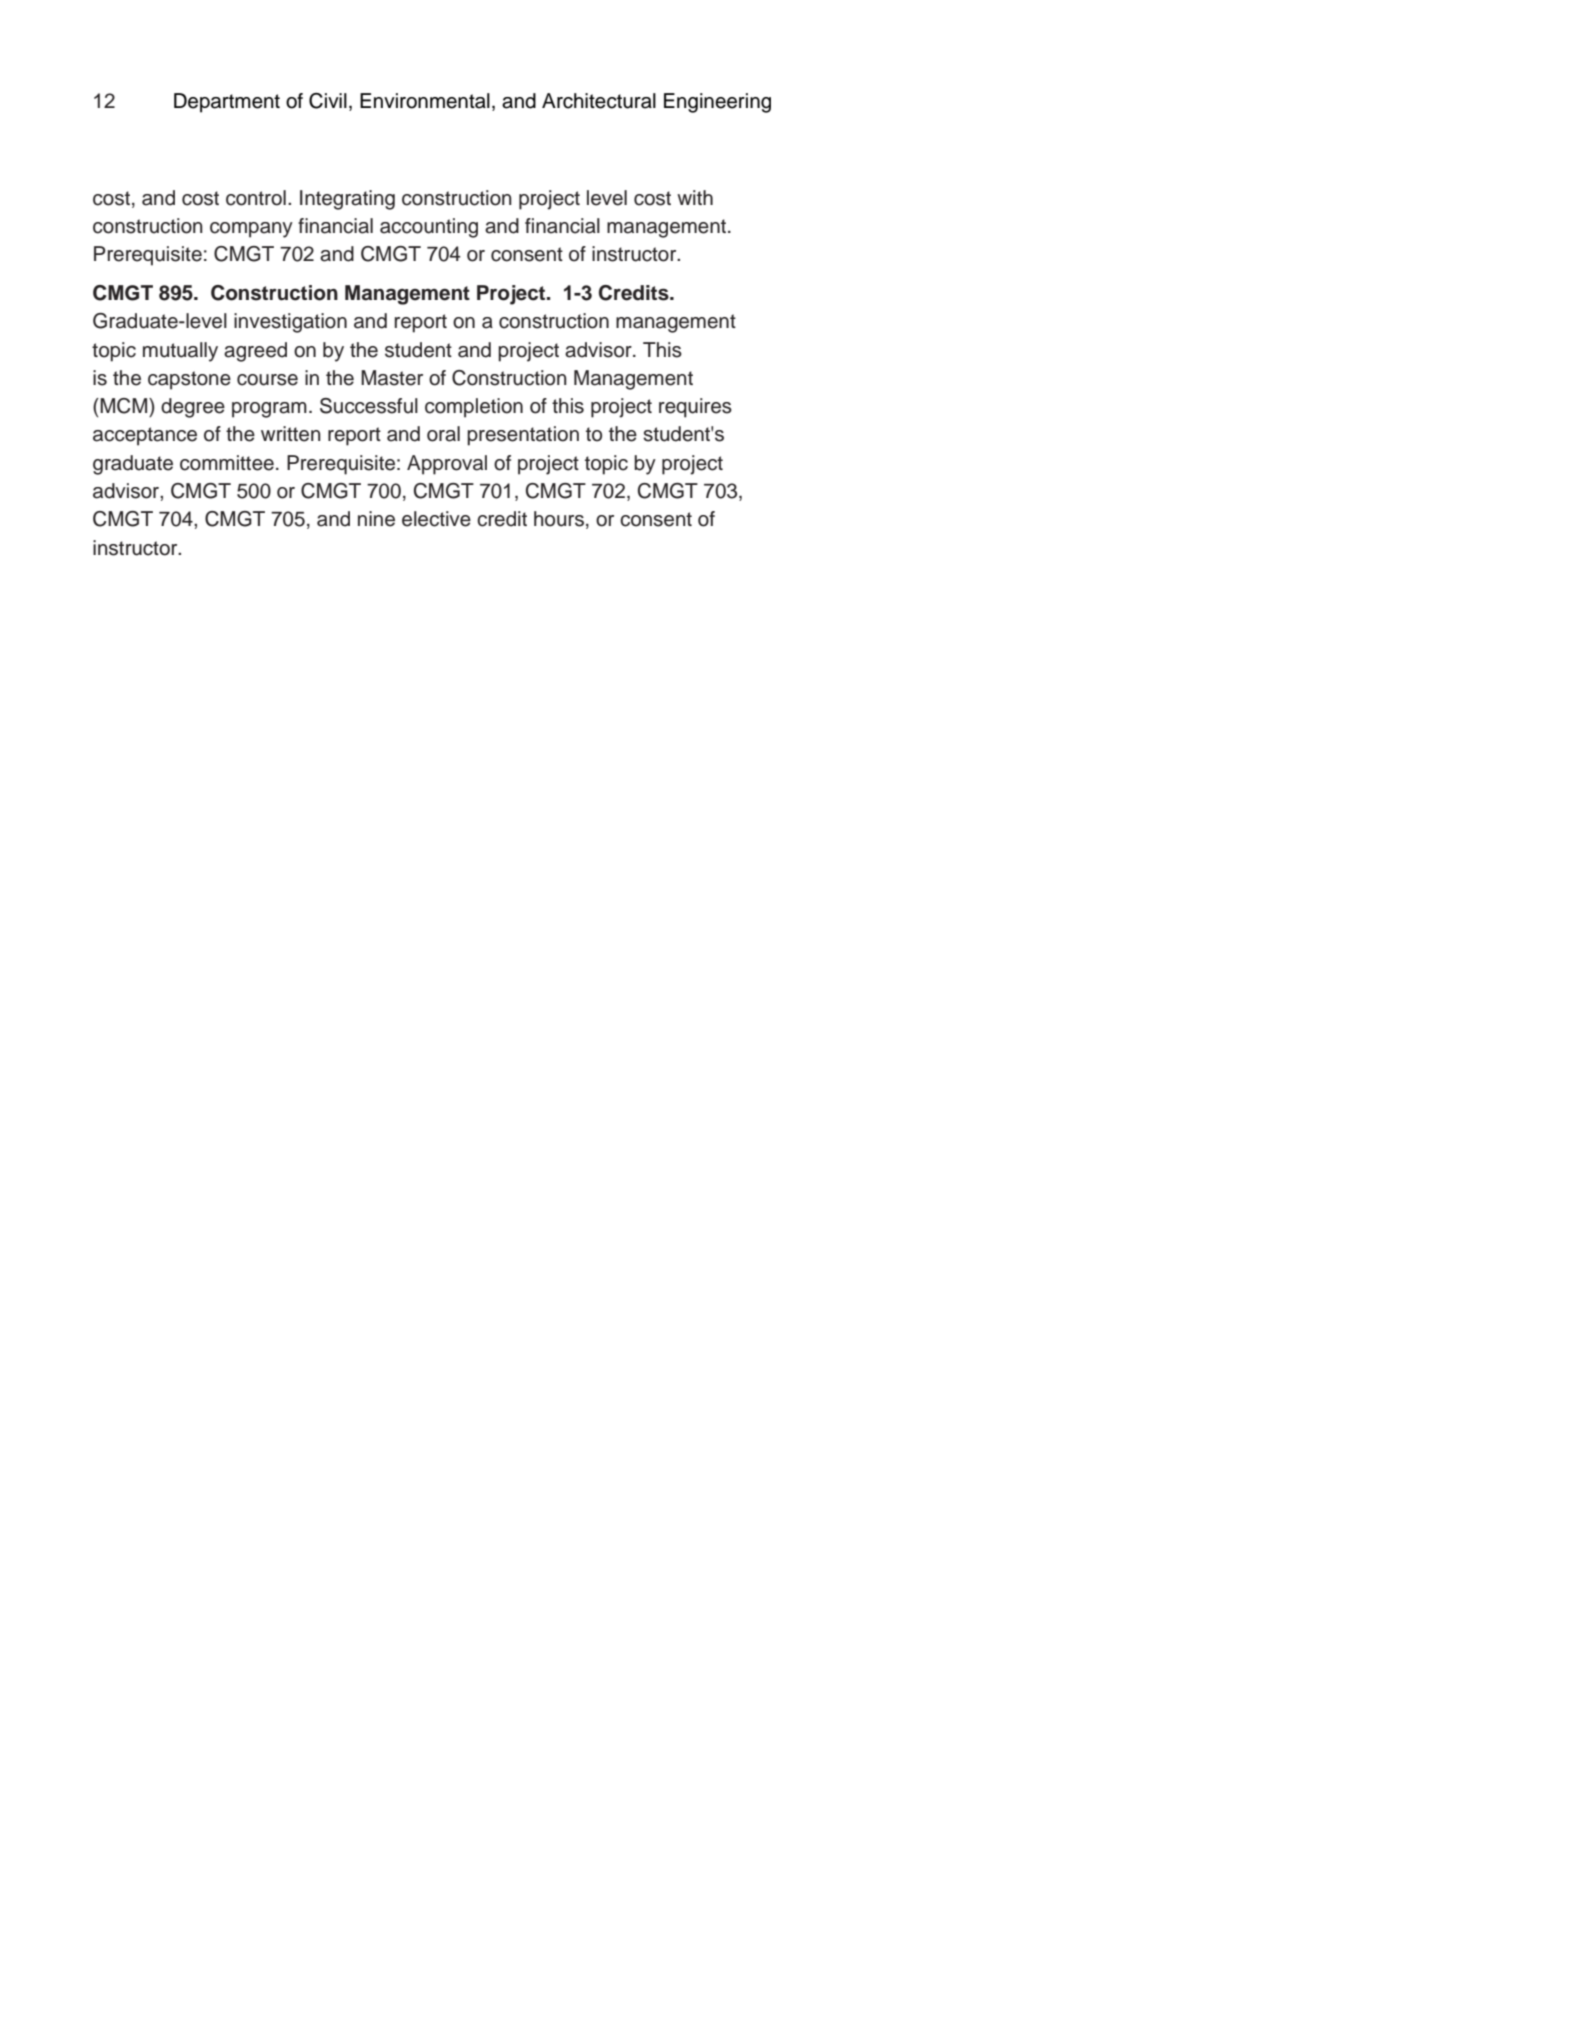 This image has height=2038, width=1575. I want to click on control, so click(256, 198).
